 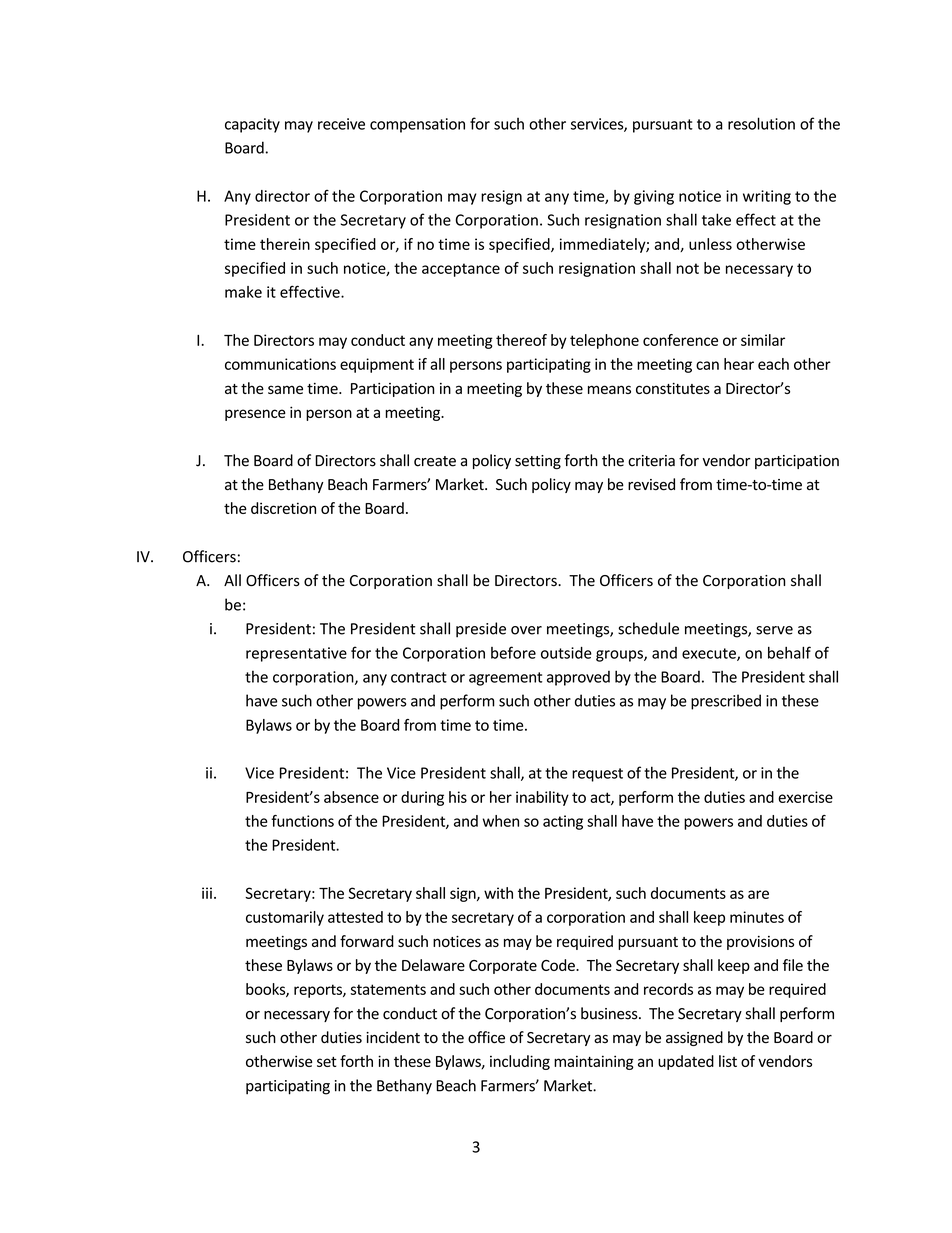 What do you see at coordinates (302, 821) in the document?
I see `functions` at bounding box center [302, 821].
